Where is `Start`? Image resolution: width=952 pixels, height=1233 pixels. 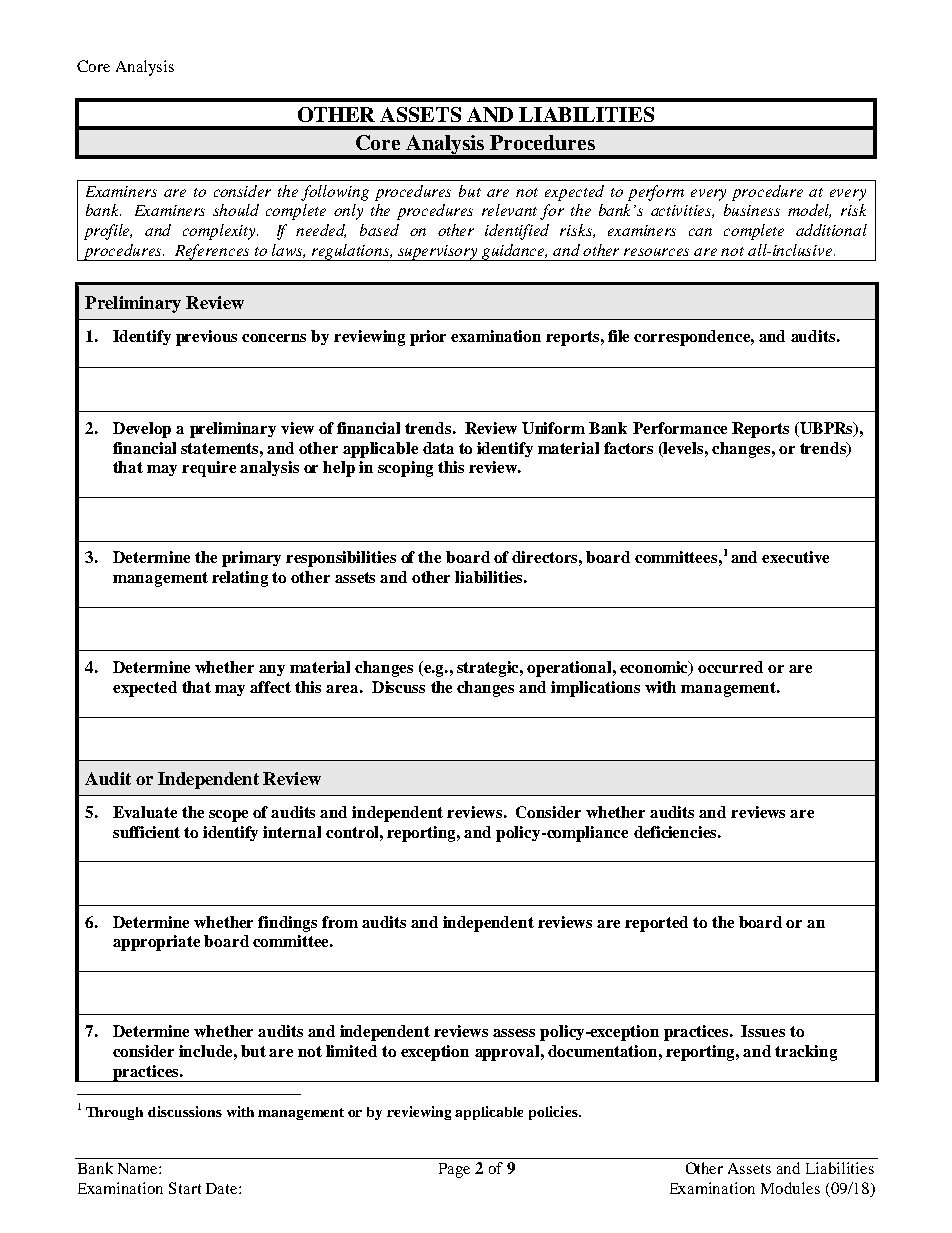 Start is located at coordinates (185, 1188).
